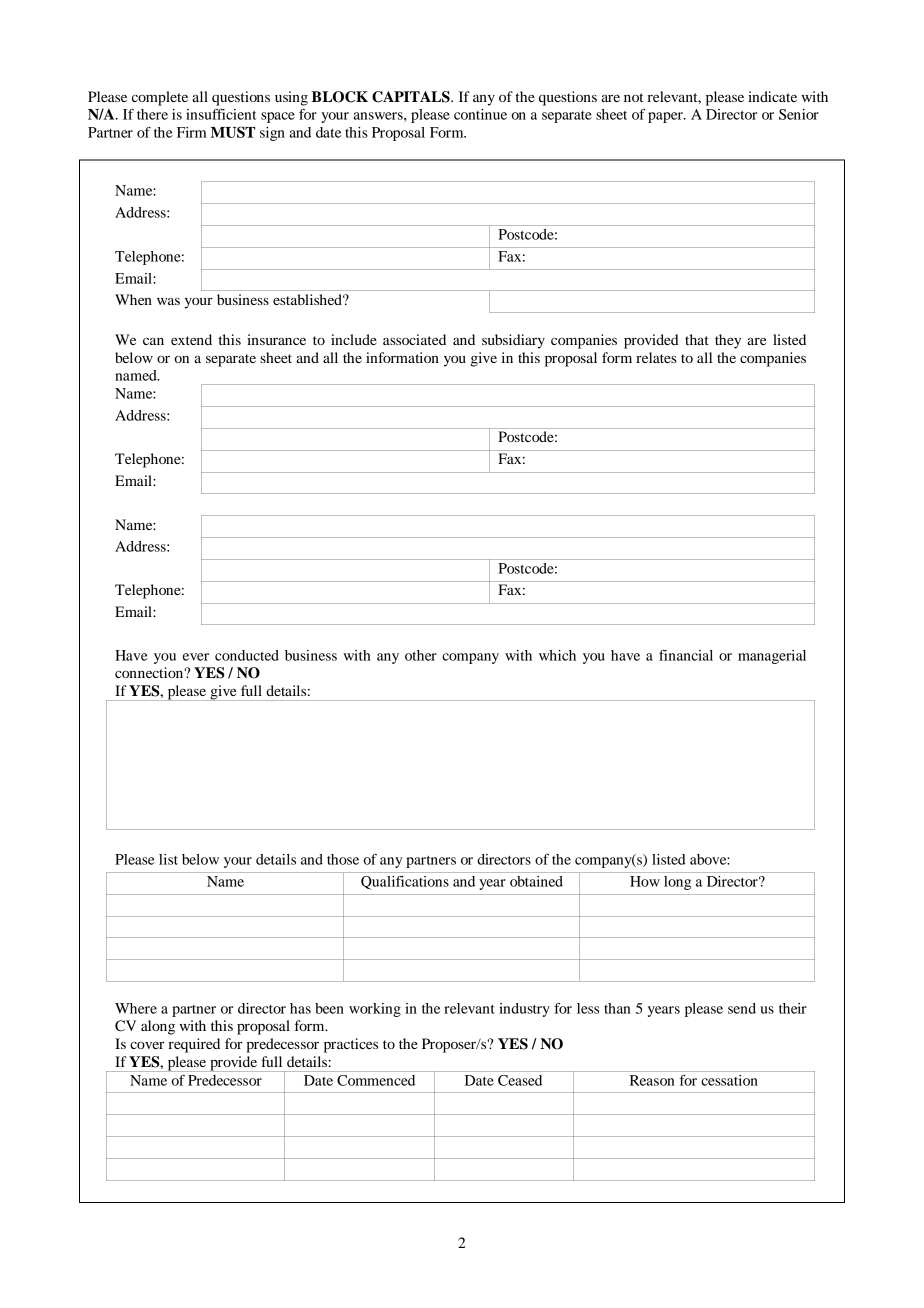  Describe the element at coordinates (729, 1080) in the screenshot. I see `cessation` at that location.
